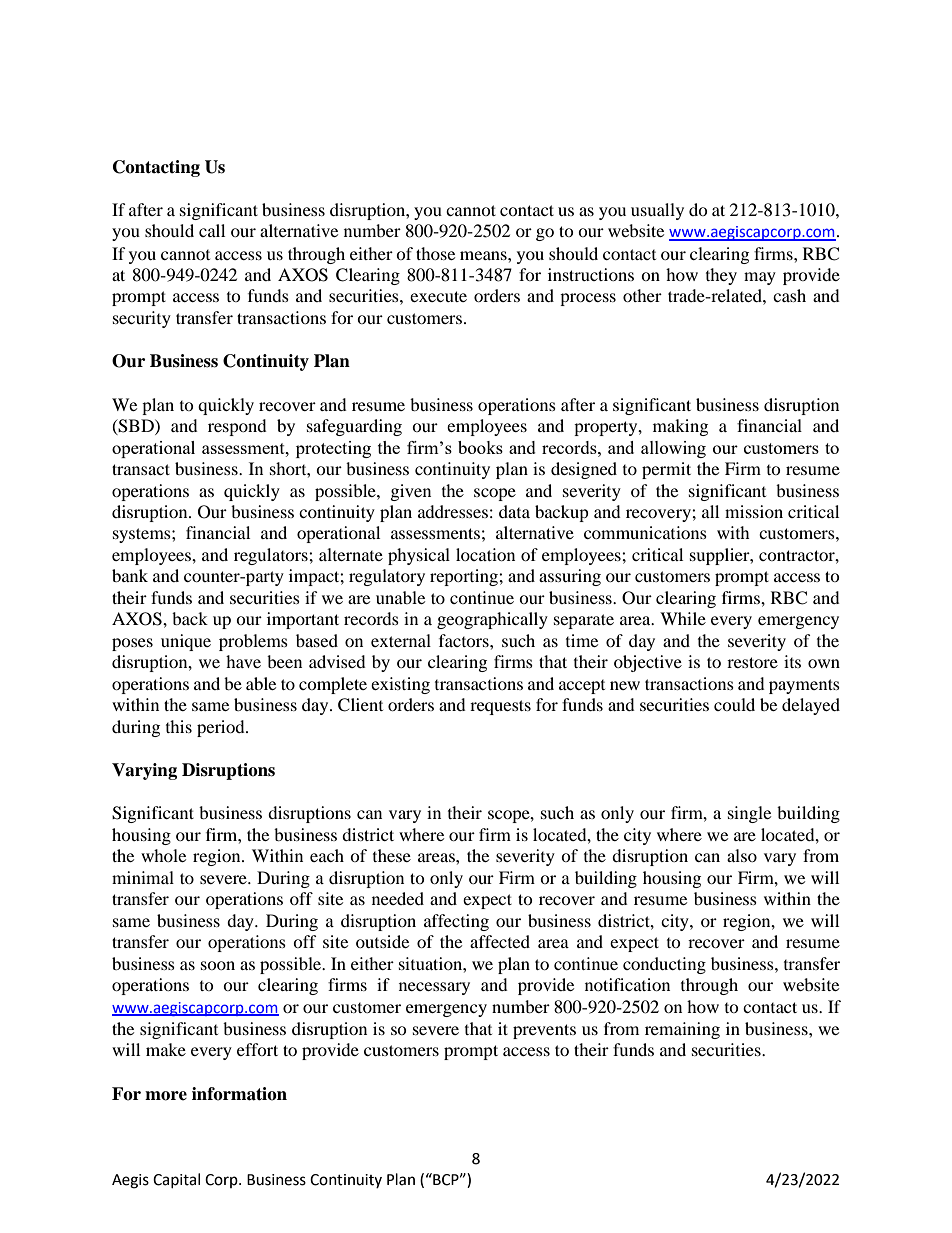  Describe the element at coordinates (754, 511) in the screenshot. I see `mission` at that location.
